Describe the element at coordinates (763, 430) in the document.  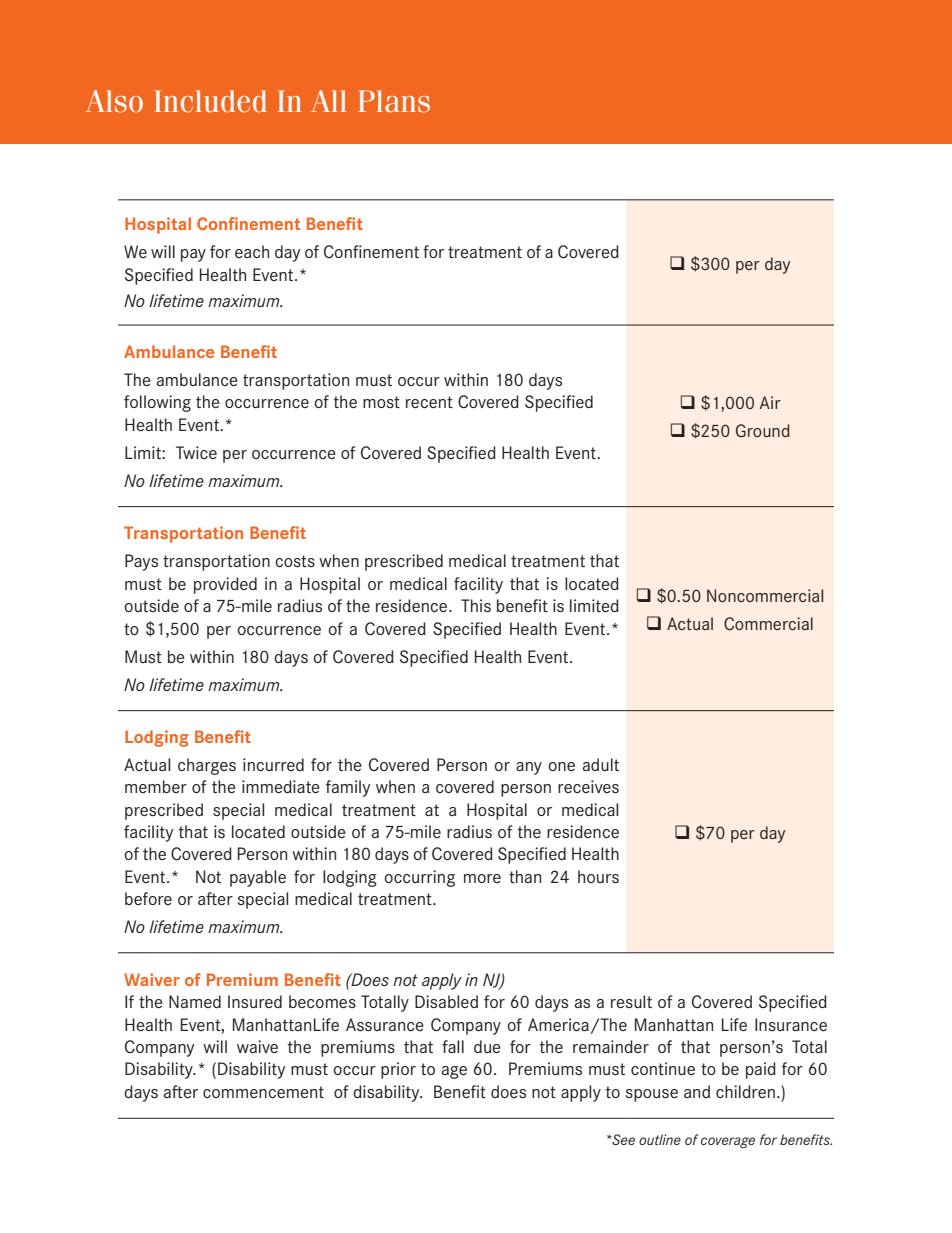
I see `Ground` at that location.
